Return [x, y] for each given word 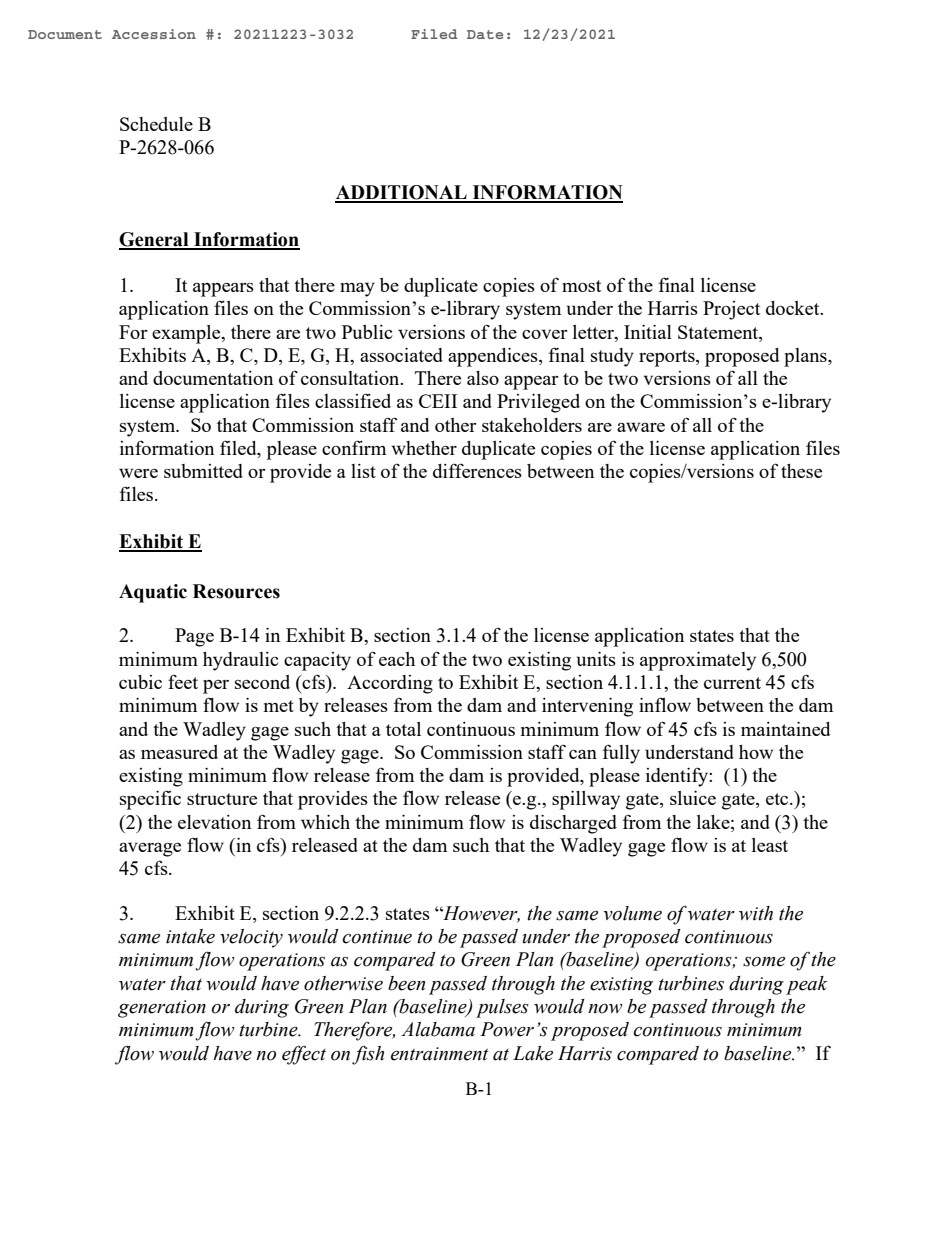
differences [477, 470]
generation [162, 1009]
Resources [236, 591]
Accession [154, 34]
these [801, 471]
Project [731, 310]
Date [485, 34]
